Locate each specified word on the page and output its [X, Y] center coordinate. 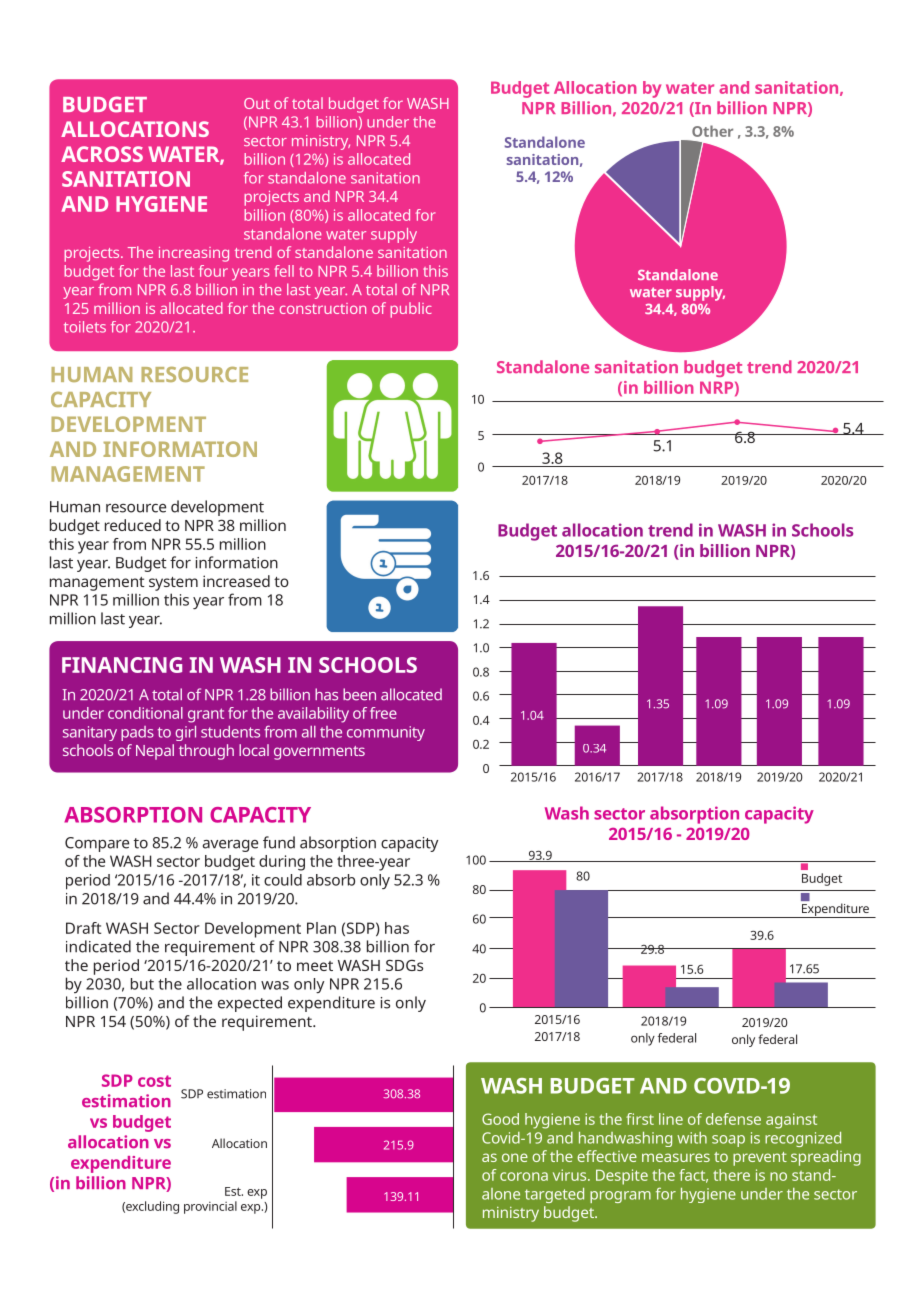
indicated [98, 946]
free [383, 713]
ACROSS [102, 154]
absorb [331, 880]
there [731, 1175]
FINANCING [122, 665]
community [386, 733]
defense [733, 1119]
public [411, 310]
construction [323, 308]
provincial [210, 1207]
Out [257, 103]
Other [712, 131]
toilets [85, 327]
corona [524, 1176]
